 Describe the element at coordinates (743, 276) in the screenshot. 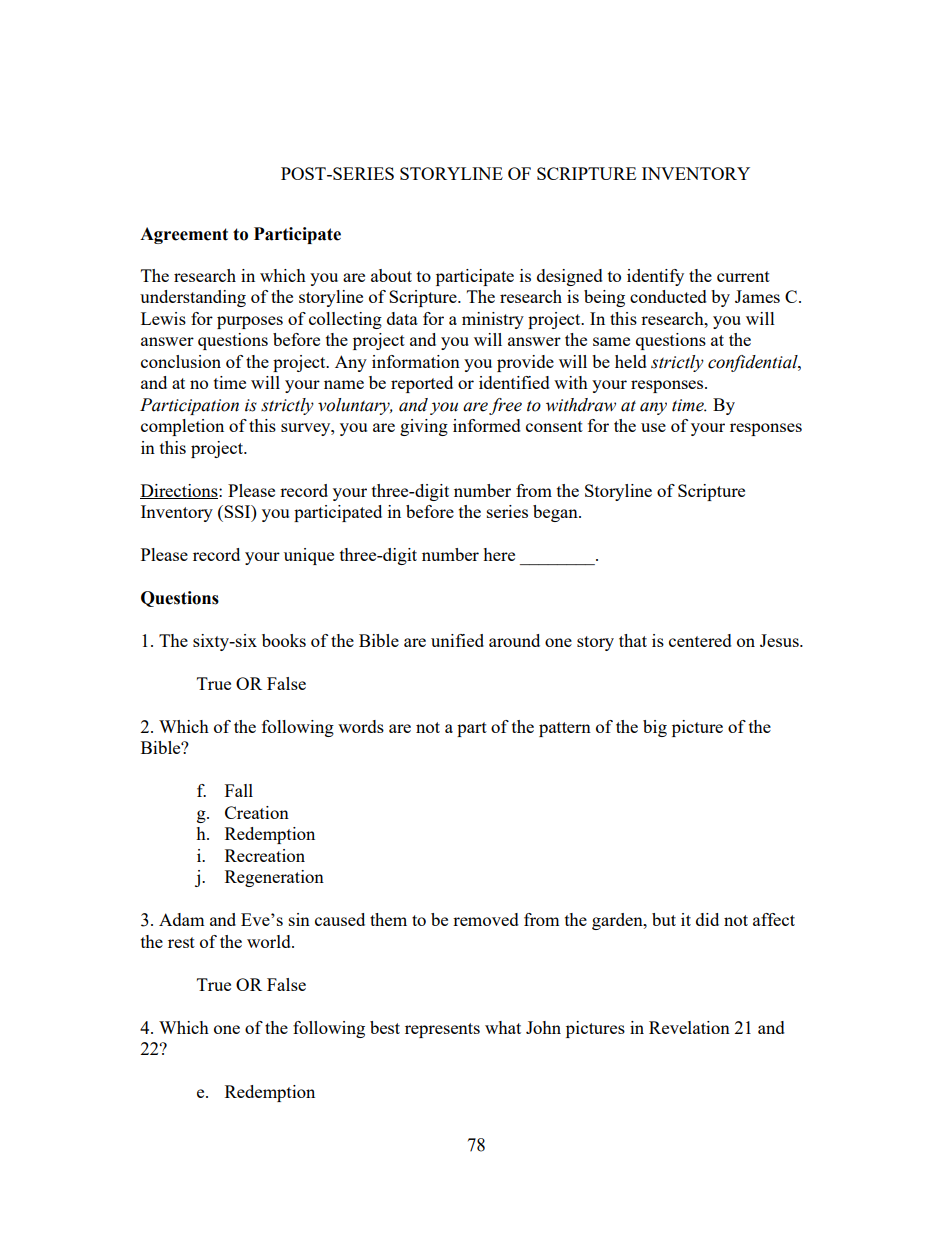

I see `current` at that location.
